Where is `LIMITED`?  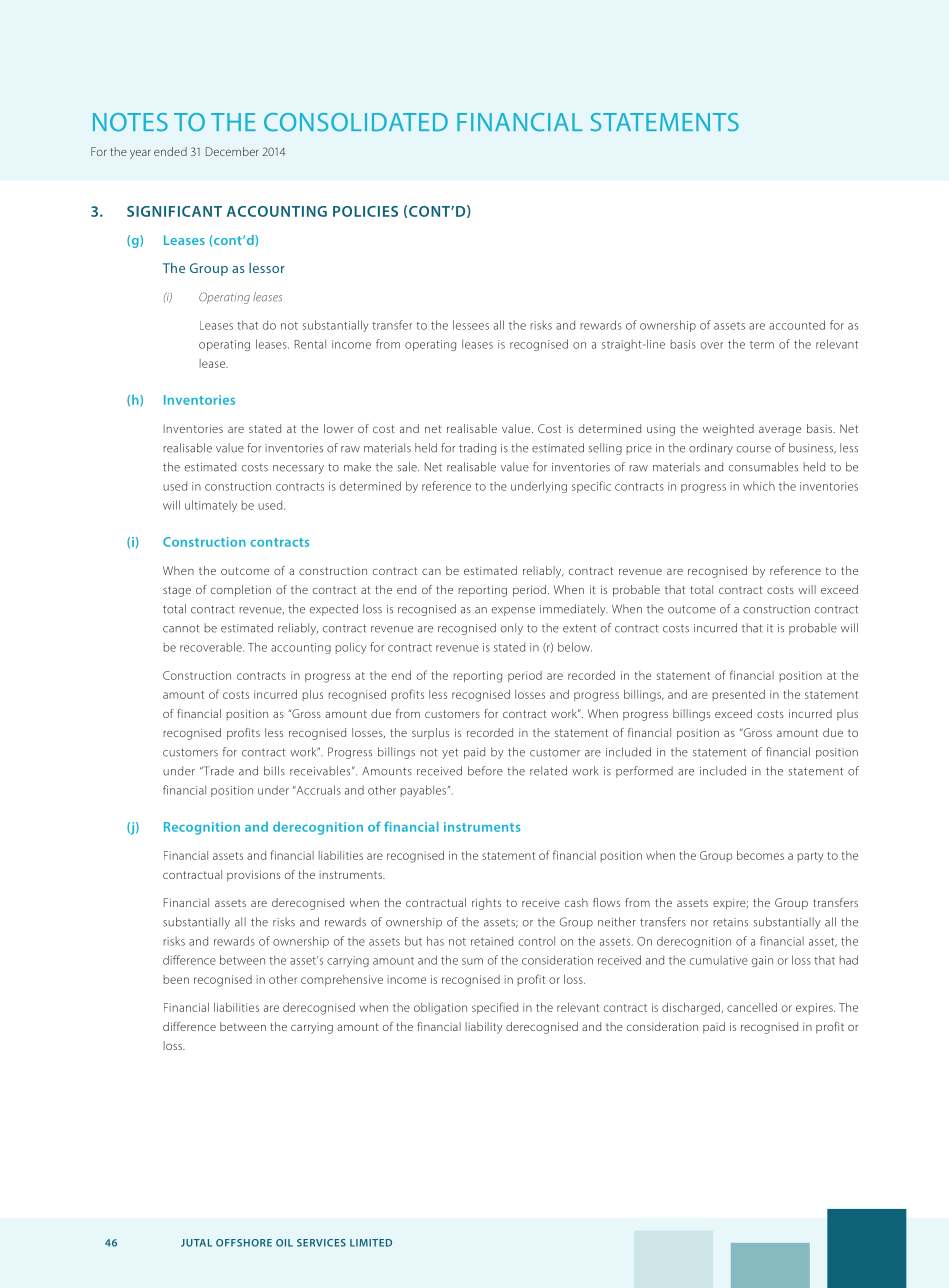 LIMITED is located at coordinates (371, 1243).
